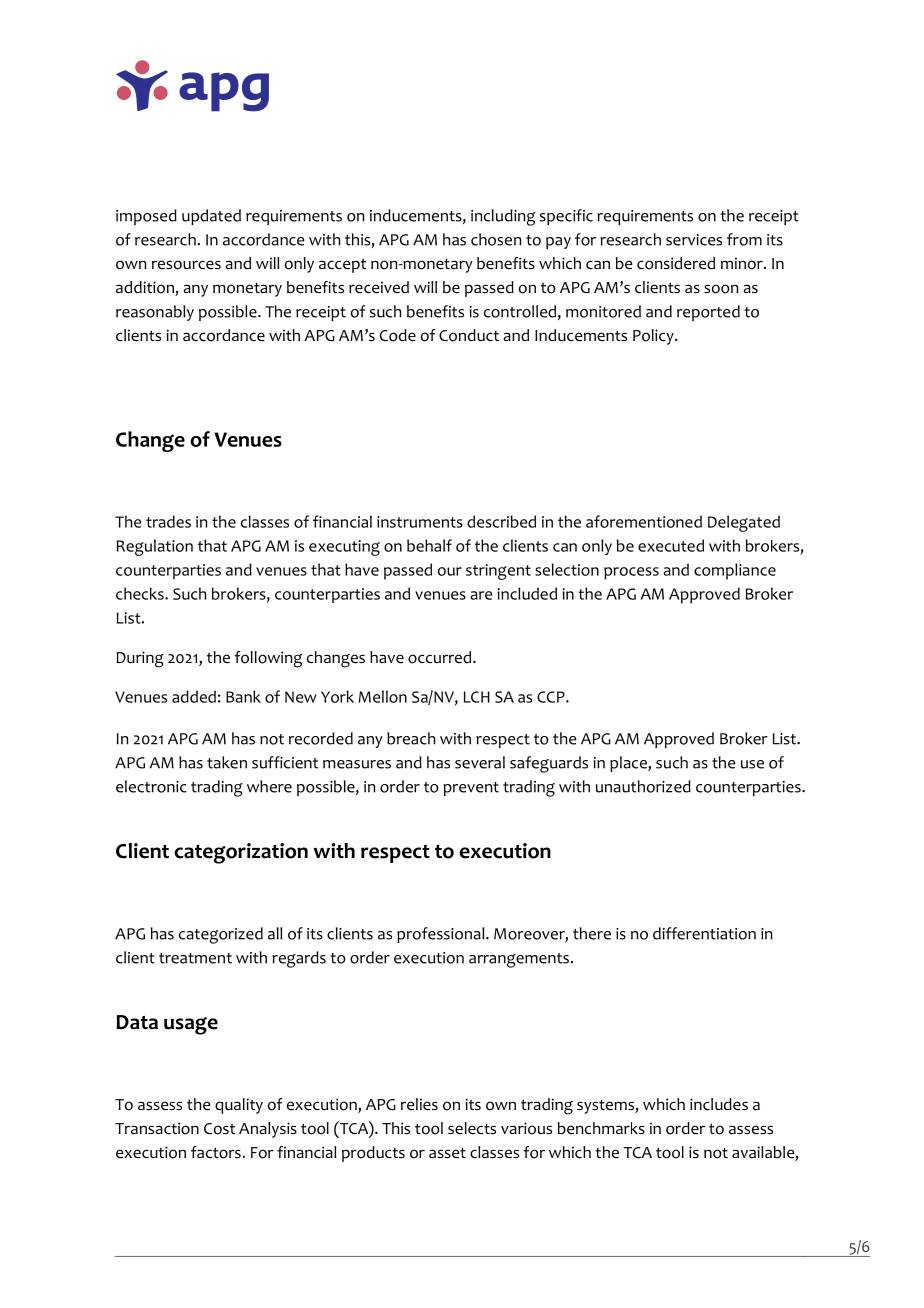  Describe the element at coordinates (654, 337) in the image. I see `Policy` at that location.
